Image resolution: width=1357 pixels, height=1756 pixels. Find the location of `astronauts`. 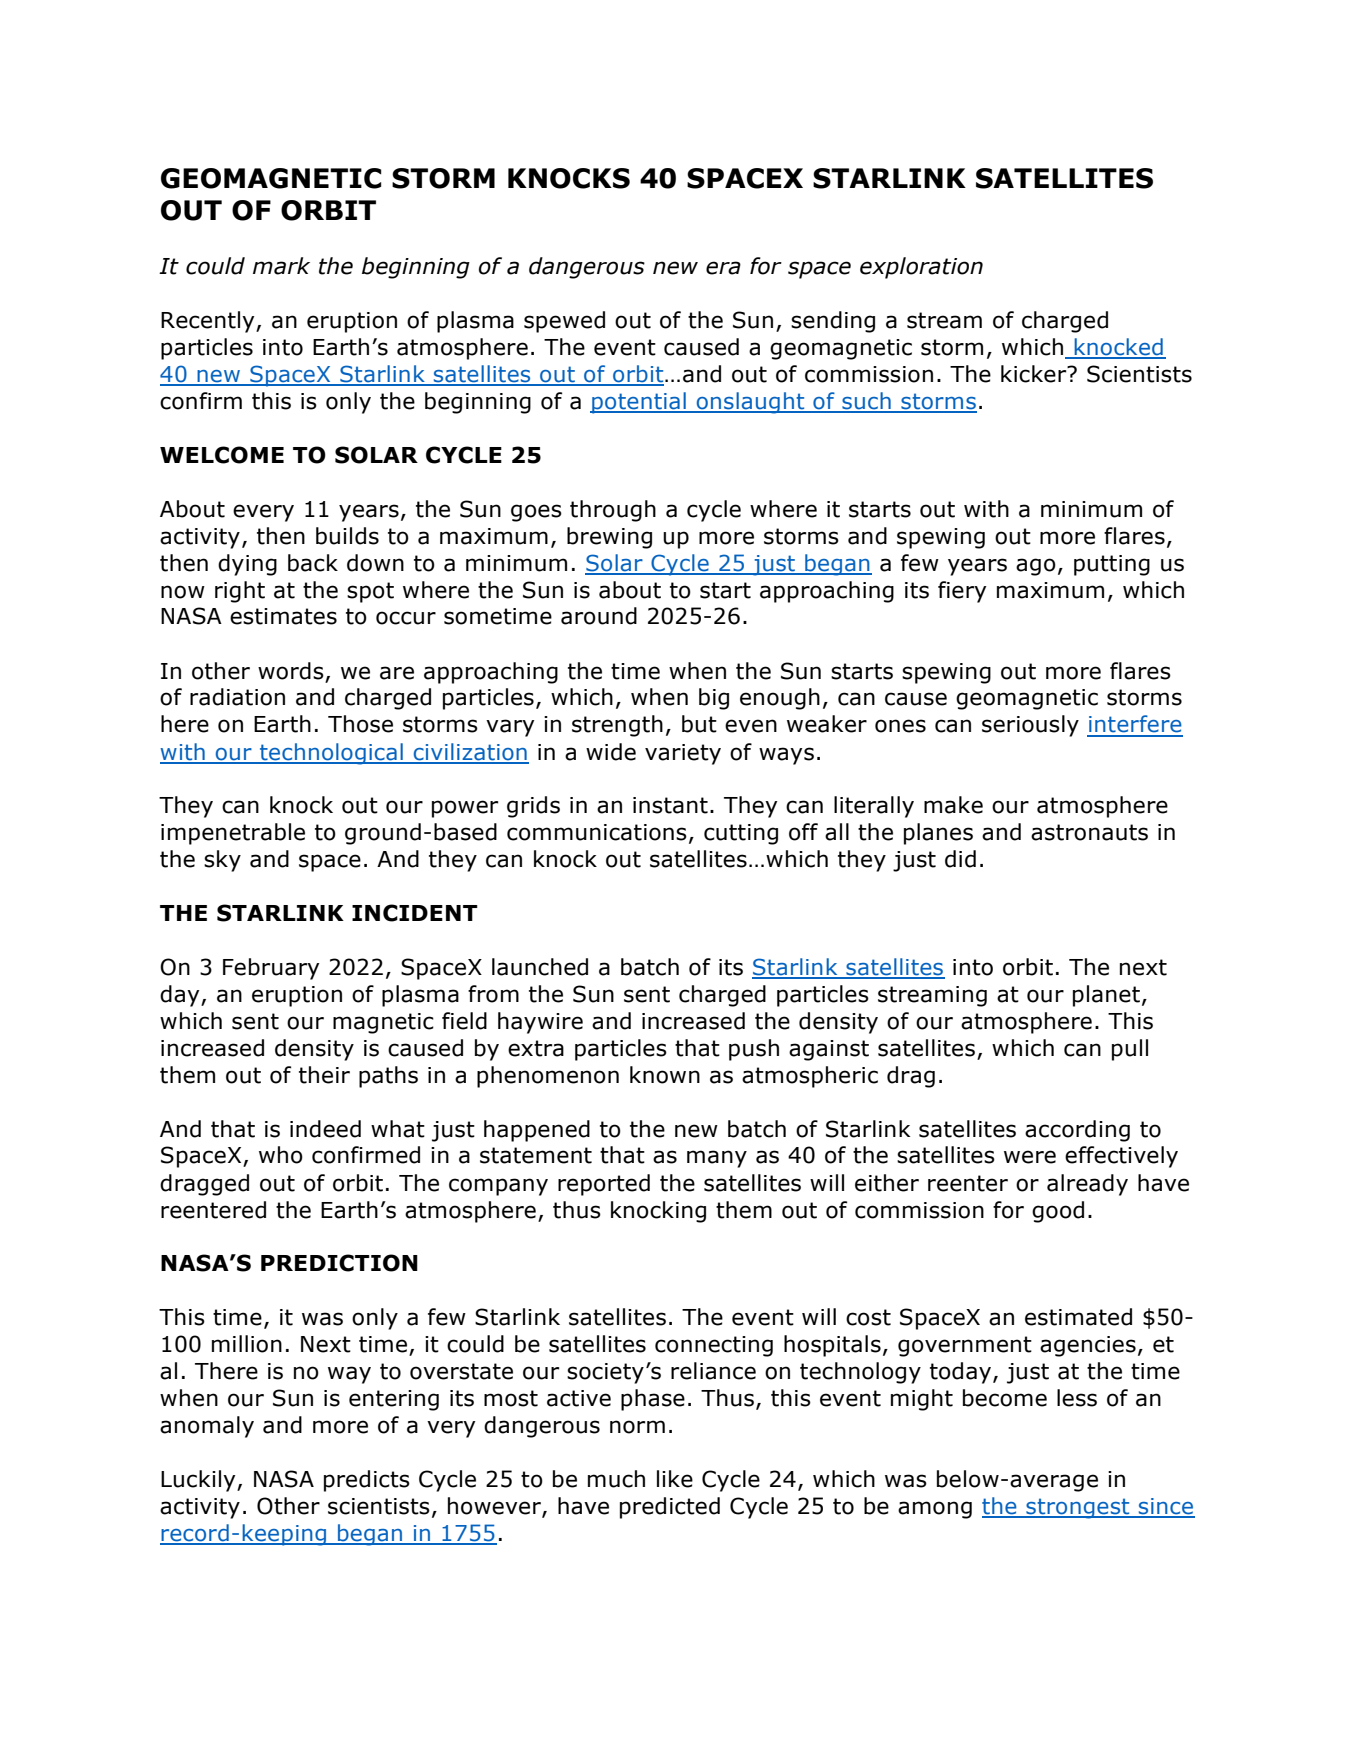

astronauts is located at coordinates (1089, 832).
